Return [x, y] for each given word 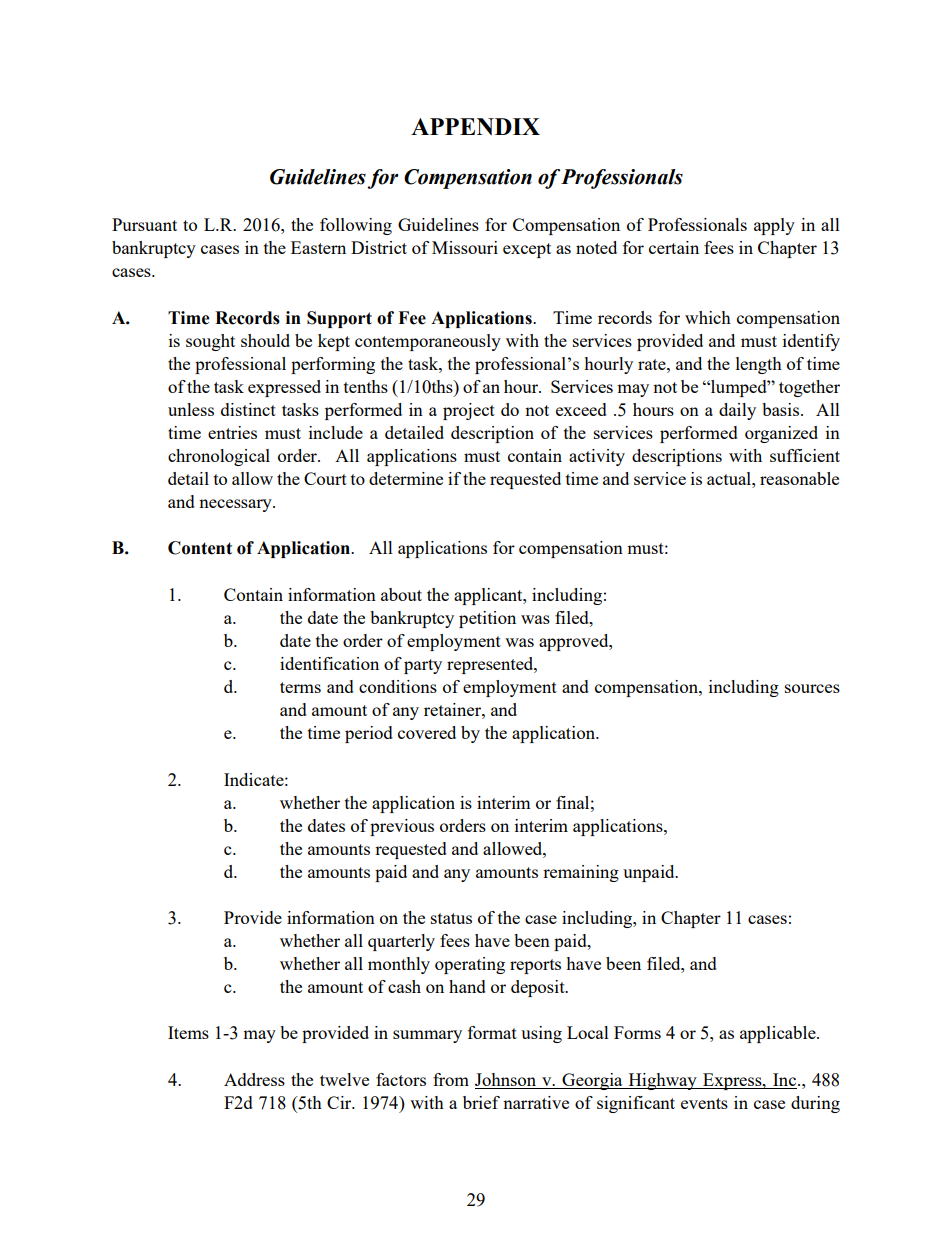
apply [774, 226]
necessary [236, 505]
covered [427, 732]
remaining [581, 873]
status [451, 918]
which [708, 317]
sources [812, 688]
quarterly [401, 942]
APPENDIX [475, 126]
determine [406, 478]
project [469, 411]
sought [210, 342]
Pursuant [144, 224]
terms [300, 687]
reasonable [799, 478]
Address [254, 1079]
